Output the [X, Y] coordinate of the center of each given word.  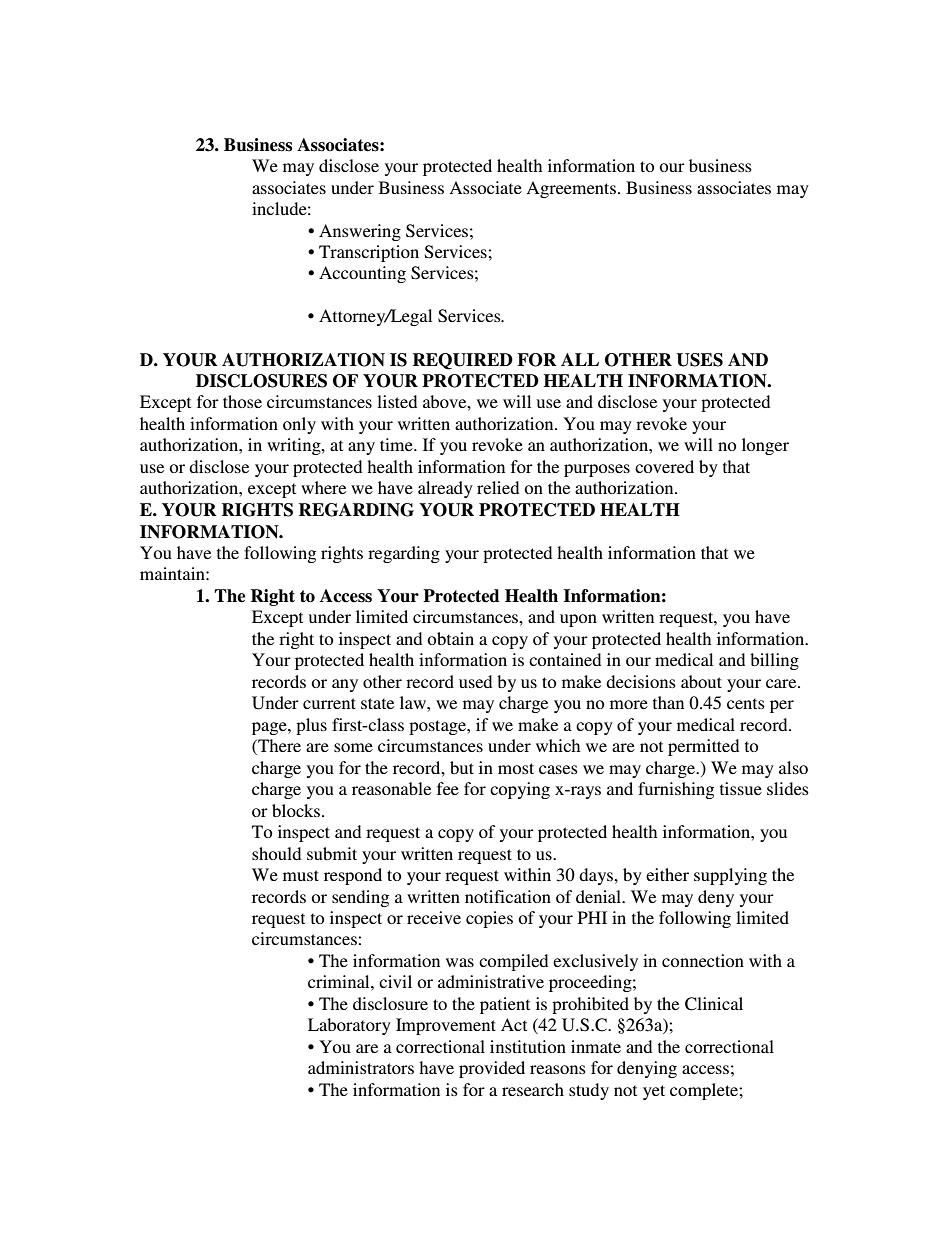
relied [498, 487]
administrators [361, 1067]
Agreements [571, 189]
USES [699, 360]
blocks [297, 810]
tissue [741, 788]
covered [664, 466]
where [323, 487]
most [516, 768]
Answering [360, 232]
